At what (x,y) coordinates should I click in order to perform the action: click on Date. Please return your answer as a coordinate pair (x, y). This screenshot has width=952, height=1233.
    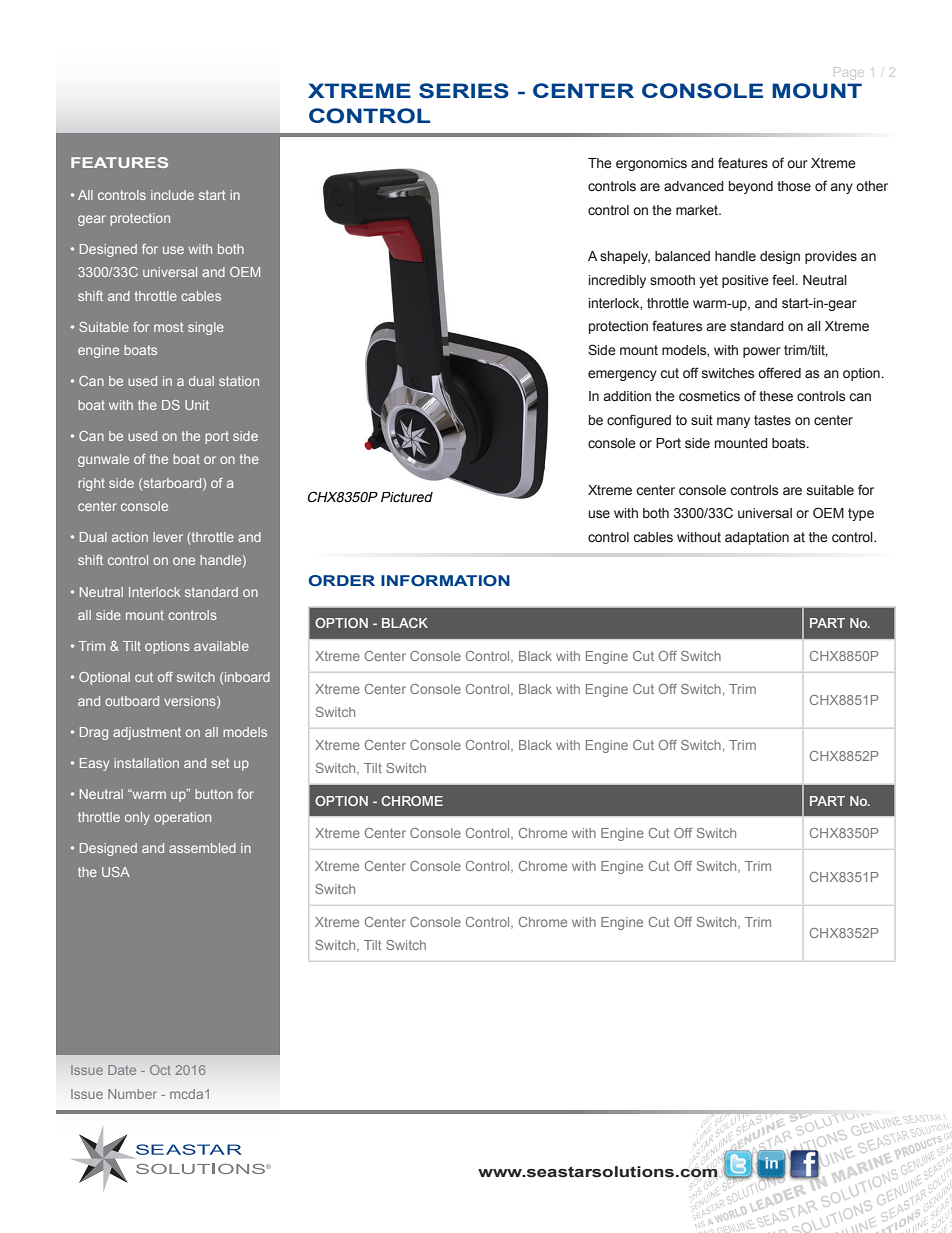
    Looking at the image, I should click on (122, 1070).
